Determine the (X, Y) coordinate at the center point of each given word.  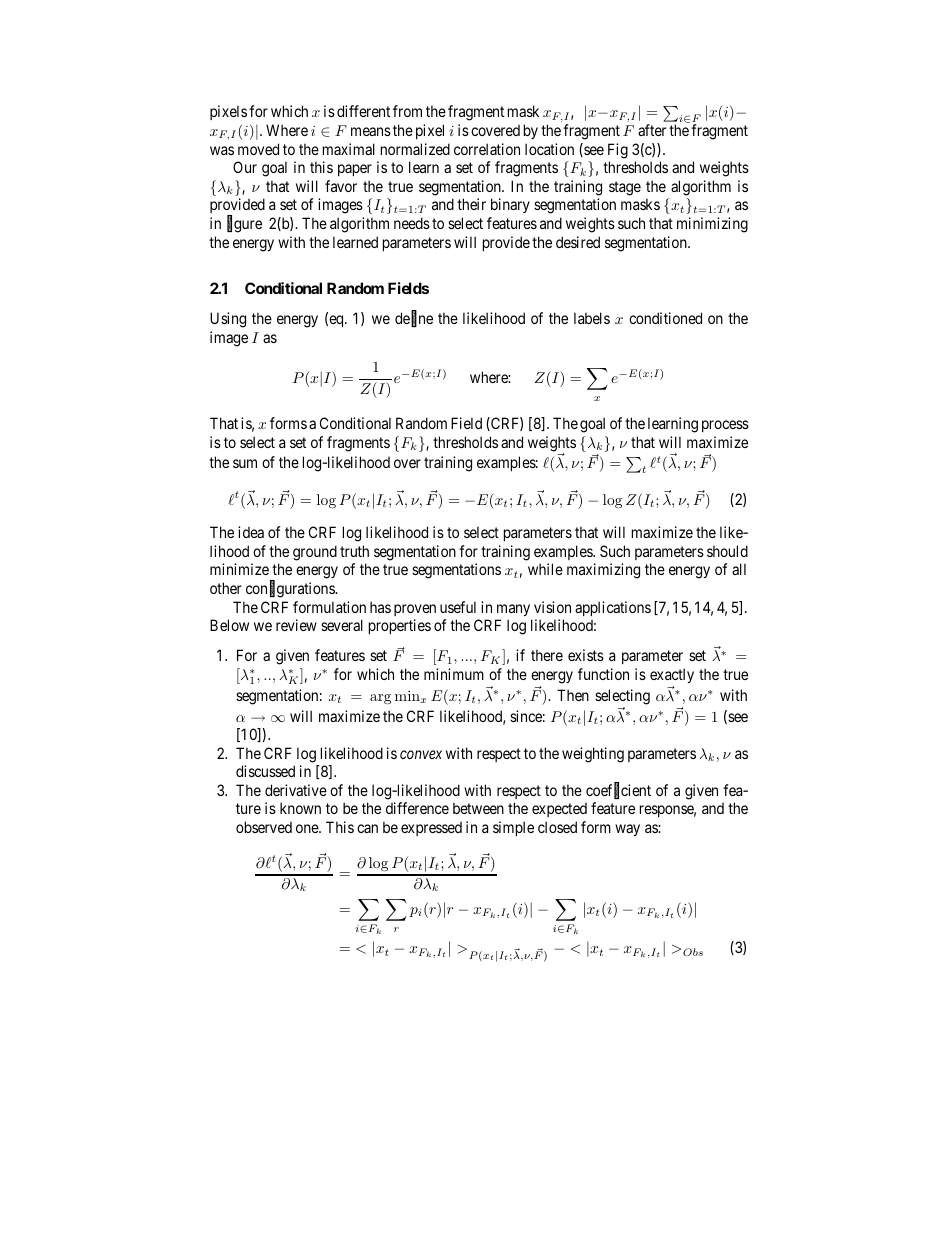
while (545, 569)
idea (251, 532)
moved (258, 149)
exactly (672, 675)
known (300, 808)
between (478, 808)
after (652, 130)
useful (458, 607)
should (727, 551)
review (296, 625)
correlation (487, 149)
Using (228, 320)
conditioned (665, 318)
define (414, 319)
